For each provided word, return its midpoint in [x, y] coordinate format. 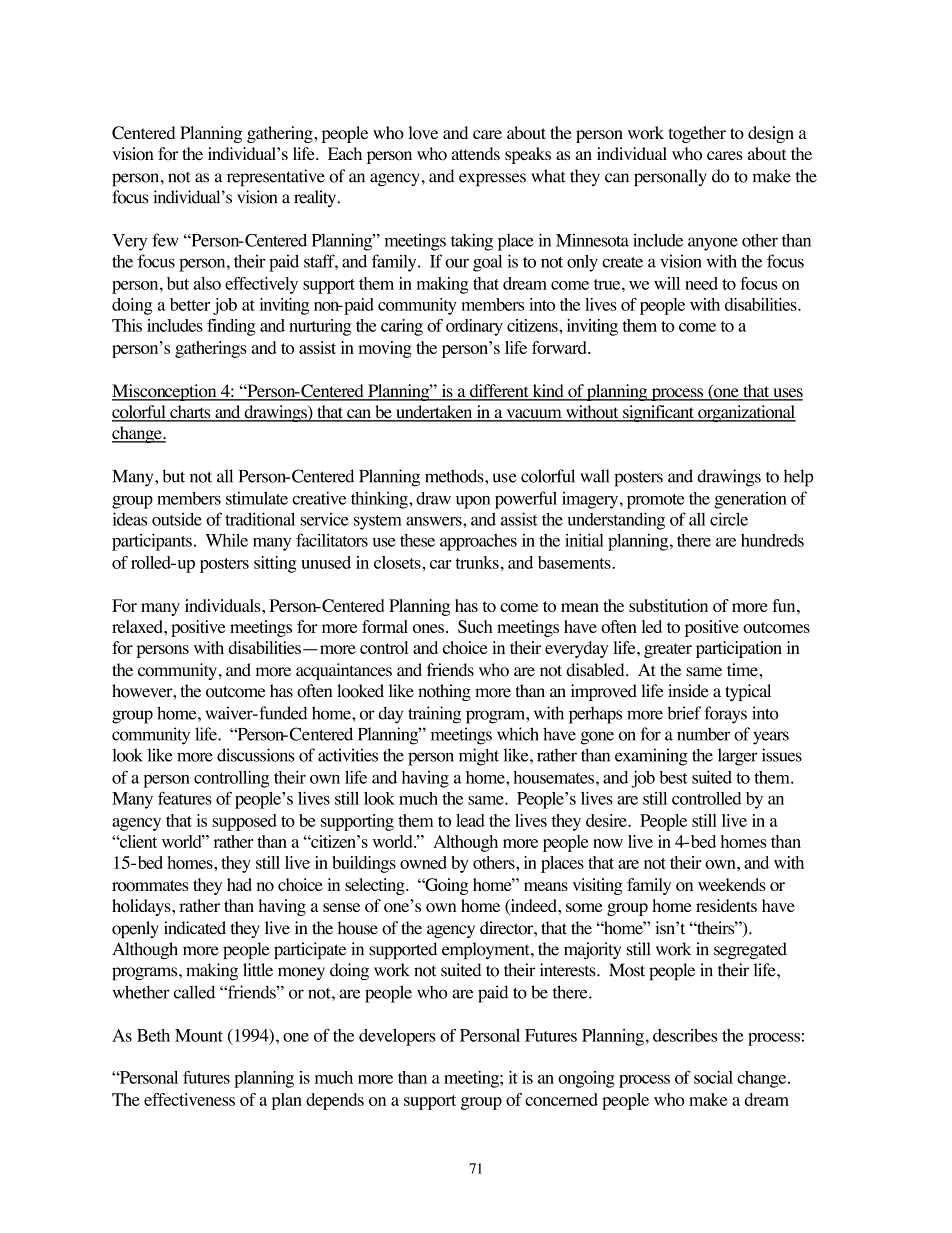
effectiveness [189, 1099]
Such [475, 626]
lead [470, 820]
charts [190, 413]
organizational [746, 413]
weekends [732, 884]
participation [739, 649]
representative [276, 178]
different [499, 392]
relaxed [138, 626]
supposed [244, 822]
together [697, 134]
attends [476, 153]
